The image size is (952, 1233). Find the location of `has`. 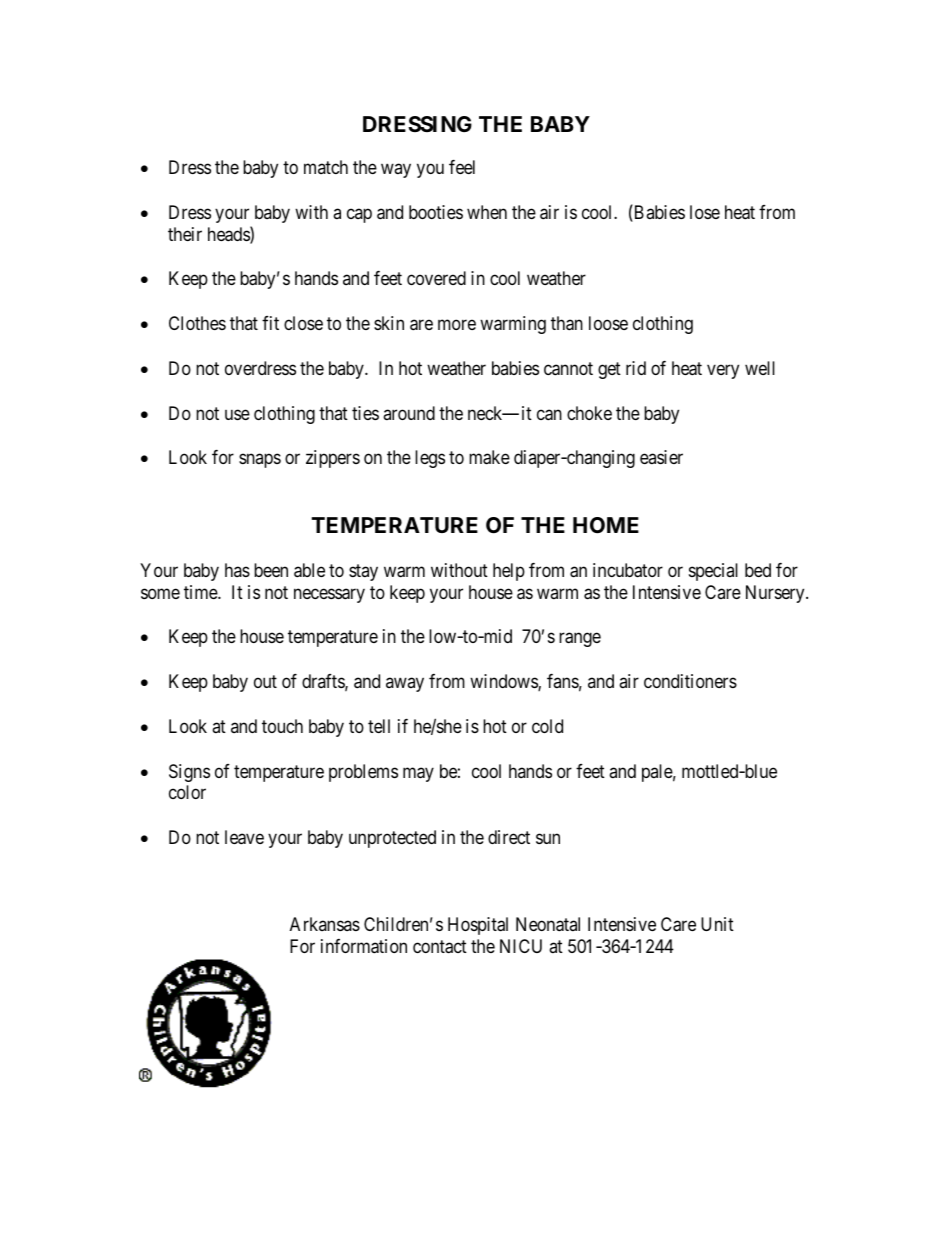

has is located at coordinates (237, 570).
